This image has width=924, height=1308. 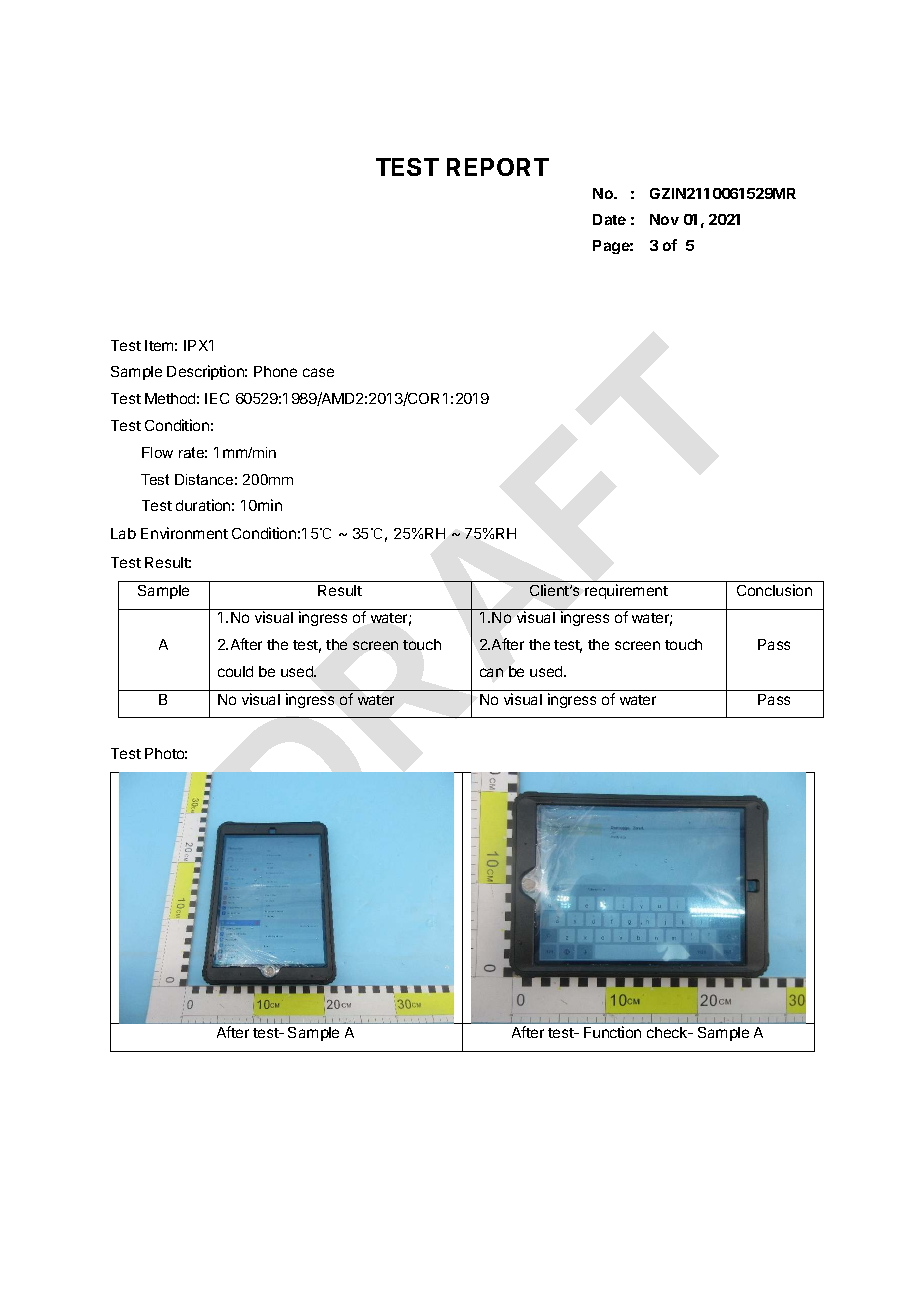 I want to click on REPORT, so click(x=498, y=167).
